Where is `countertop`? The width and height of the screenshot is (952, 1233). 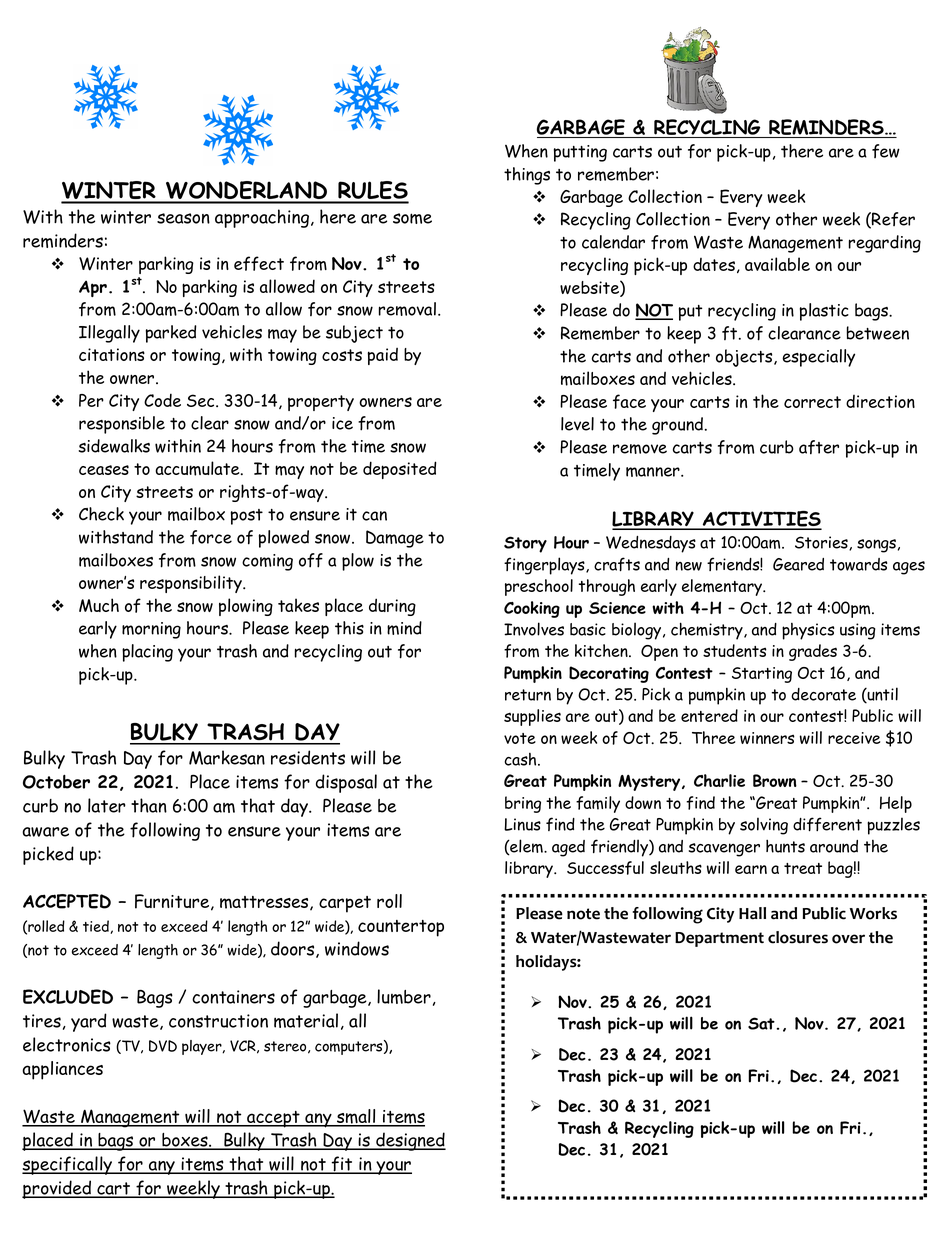
countertop is located at coordinates (401, 928).
